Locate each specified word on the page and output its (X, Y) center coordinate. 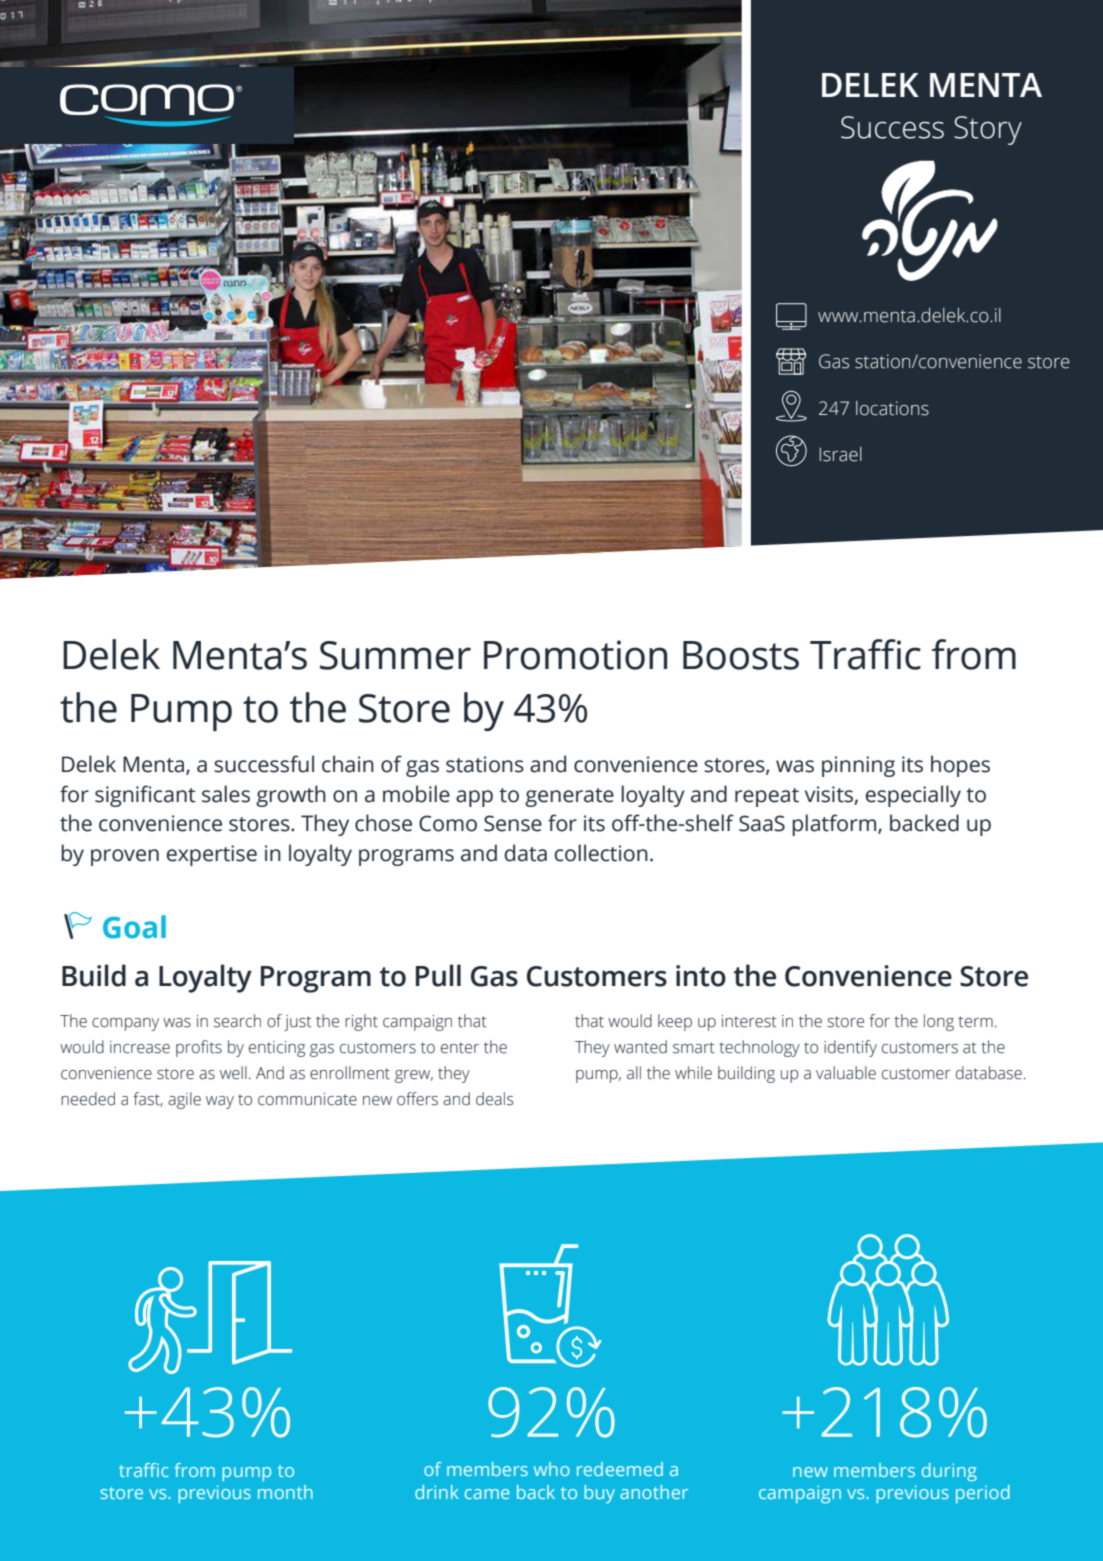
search (237, 1021)
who (552, 1469)
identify (850, 1048)
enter (460, 1048)
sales (226, 794)
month (285, 1492)
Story (988, 130)
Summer (395, 655)
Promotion (575, 655)
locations (892, 408)
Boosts (741, 655)
